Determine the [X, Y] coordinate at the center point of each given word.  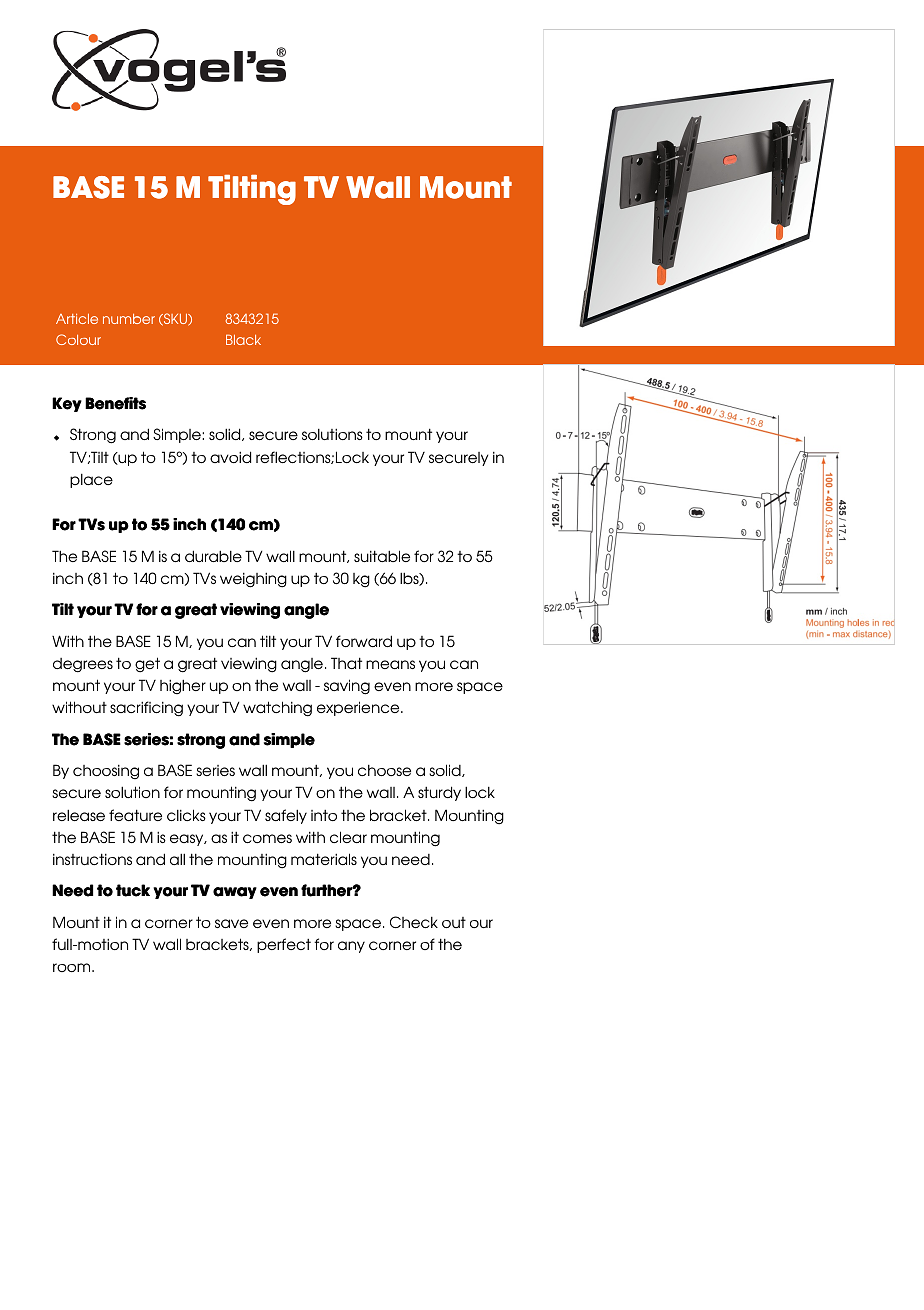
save [231, 923]
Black [243, 339]
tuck [133, 890]
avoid [230, 457]
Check [414, 922]
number [129, 319]
